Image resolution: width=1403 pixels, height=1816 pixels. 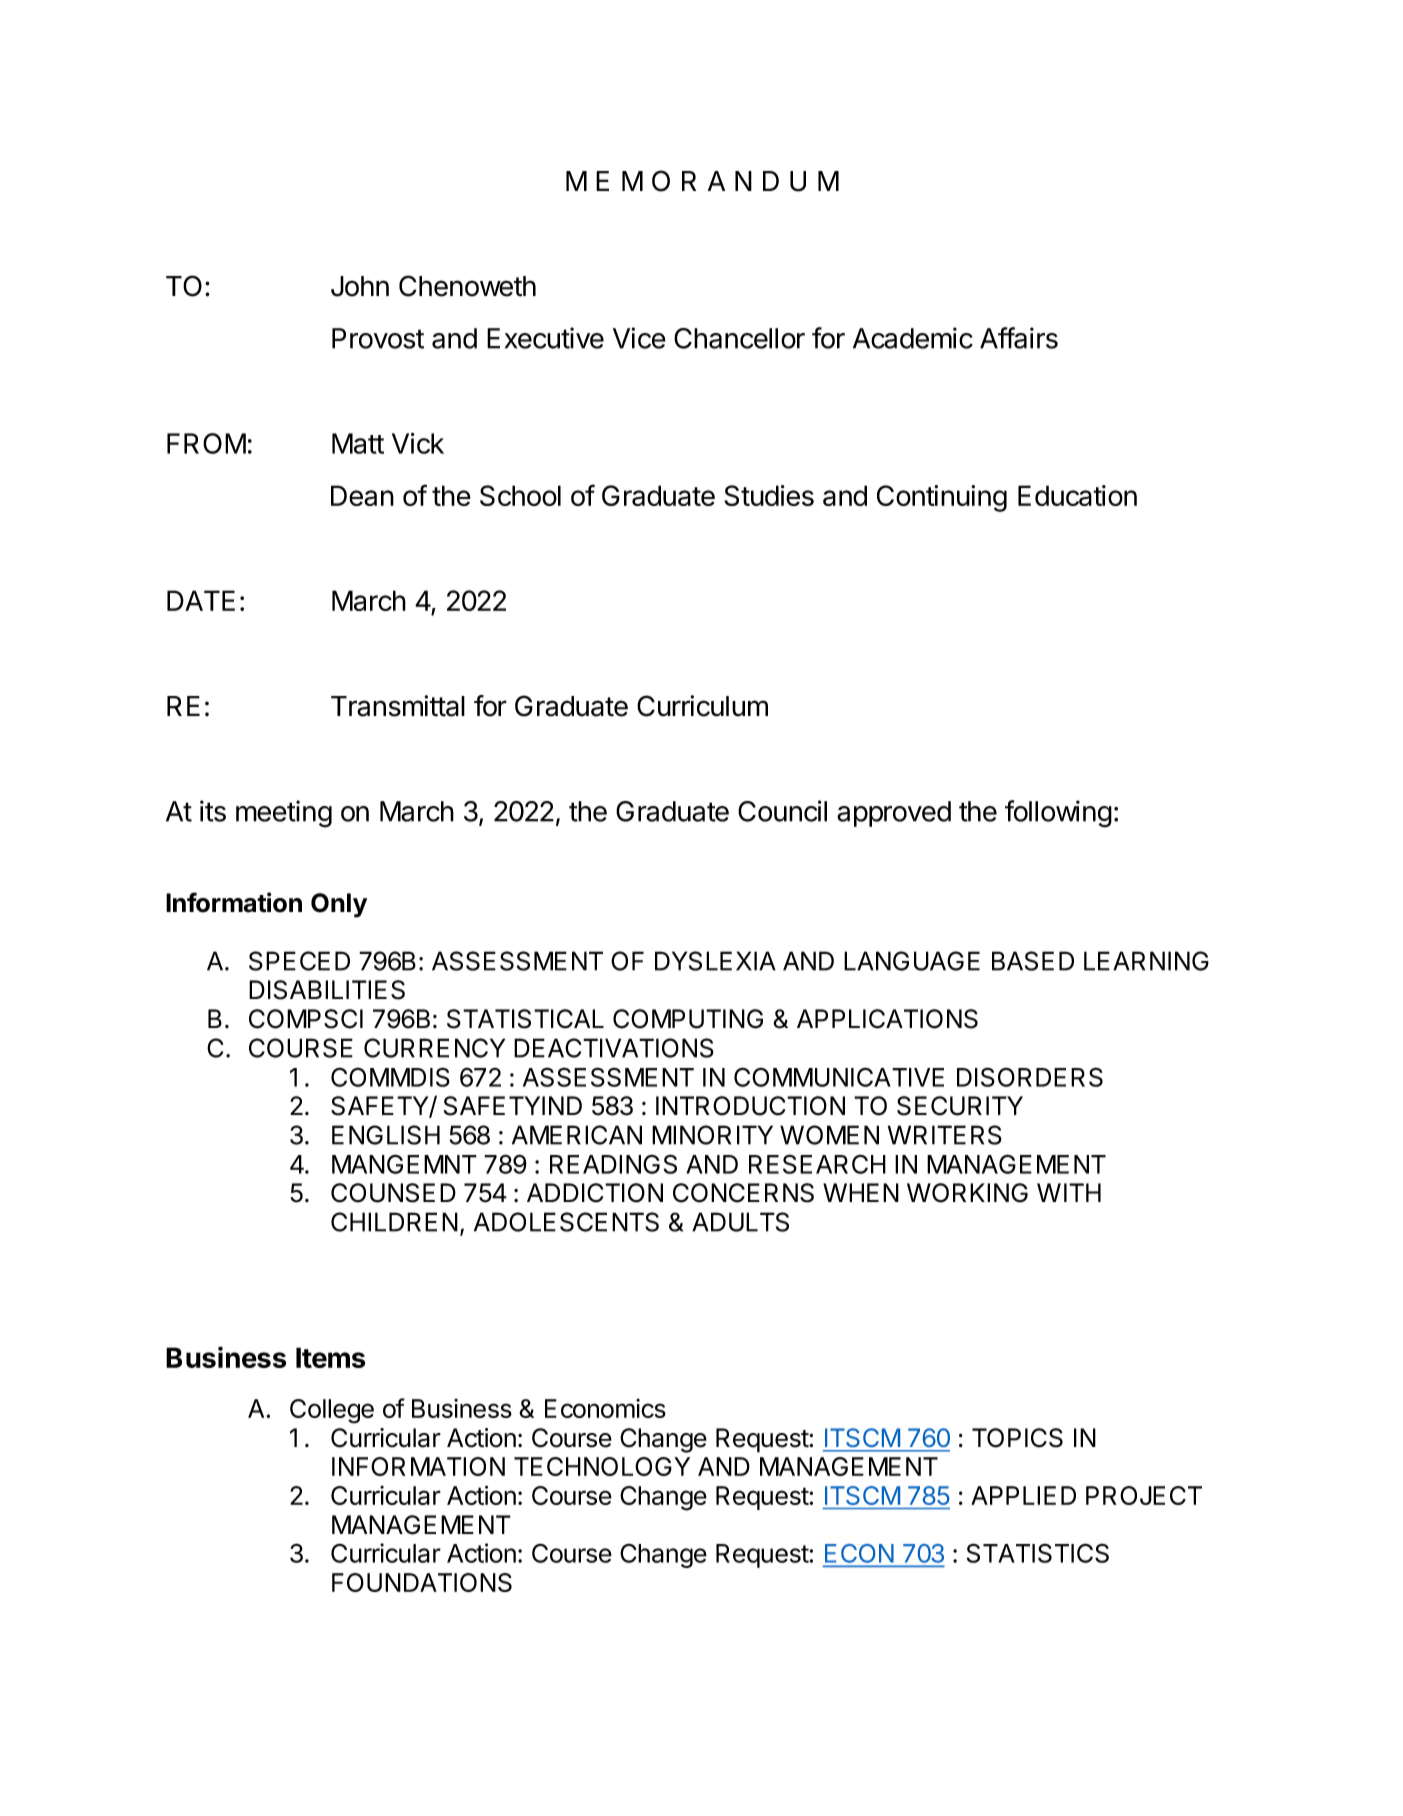 What do you see at coordinates (378, 338) in the image?
I see `Provost` at bounding box center [378, 338].
